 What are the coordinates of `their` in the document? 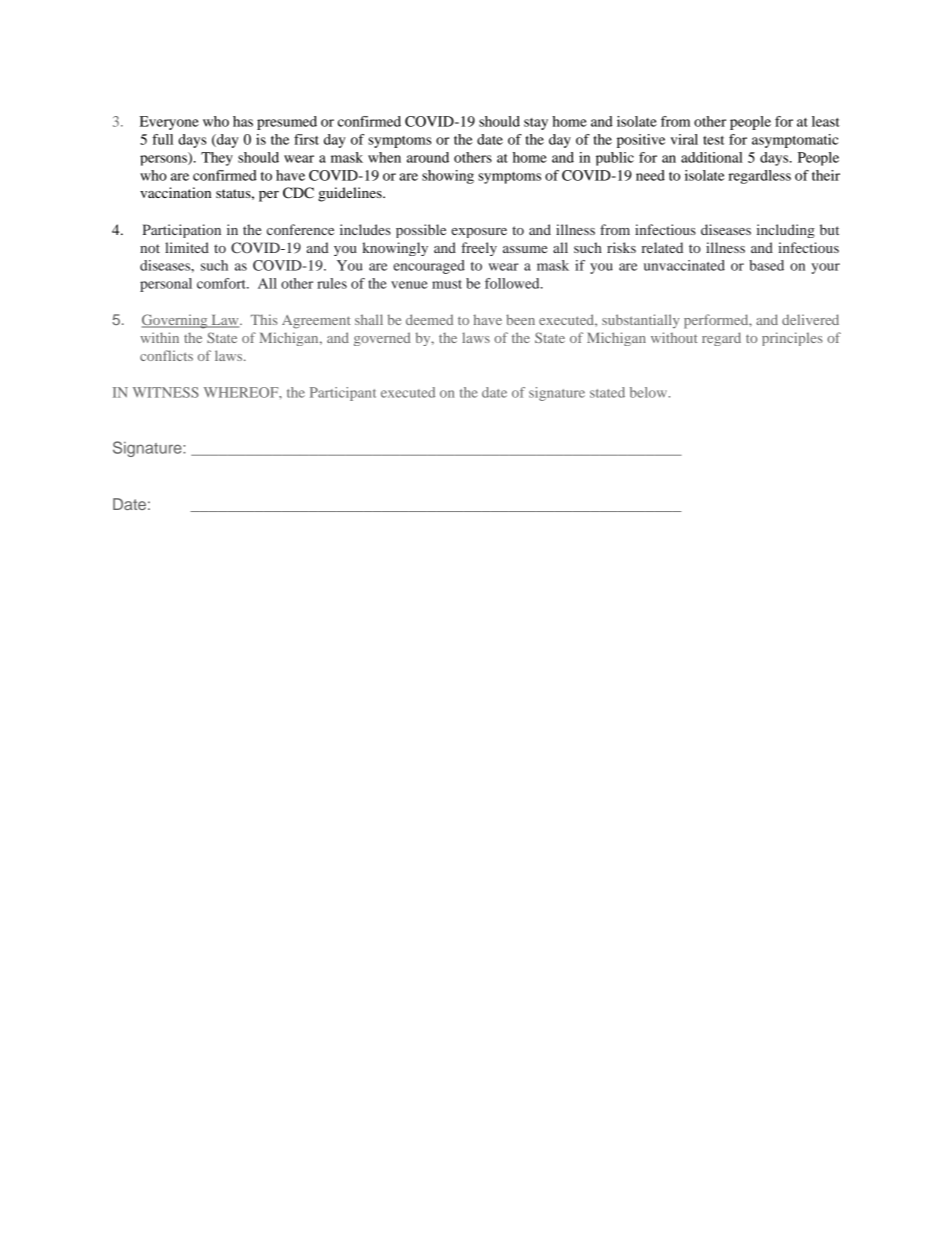 It's located at (826, 175).
